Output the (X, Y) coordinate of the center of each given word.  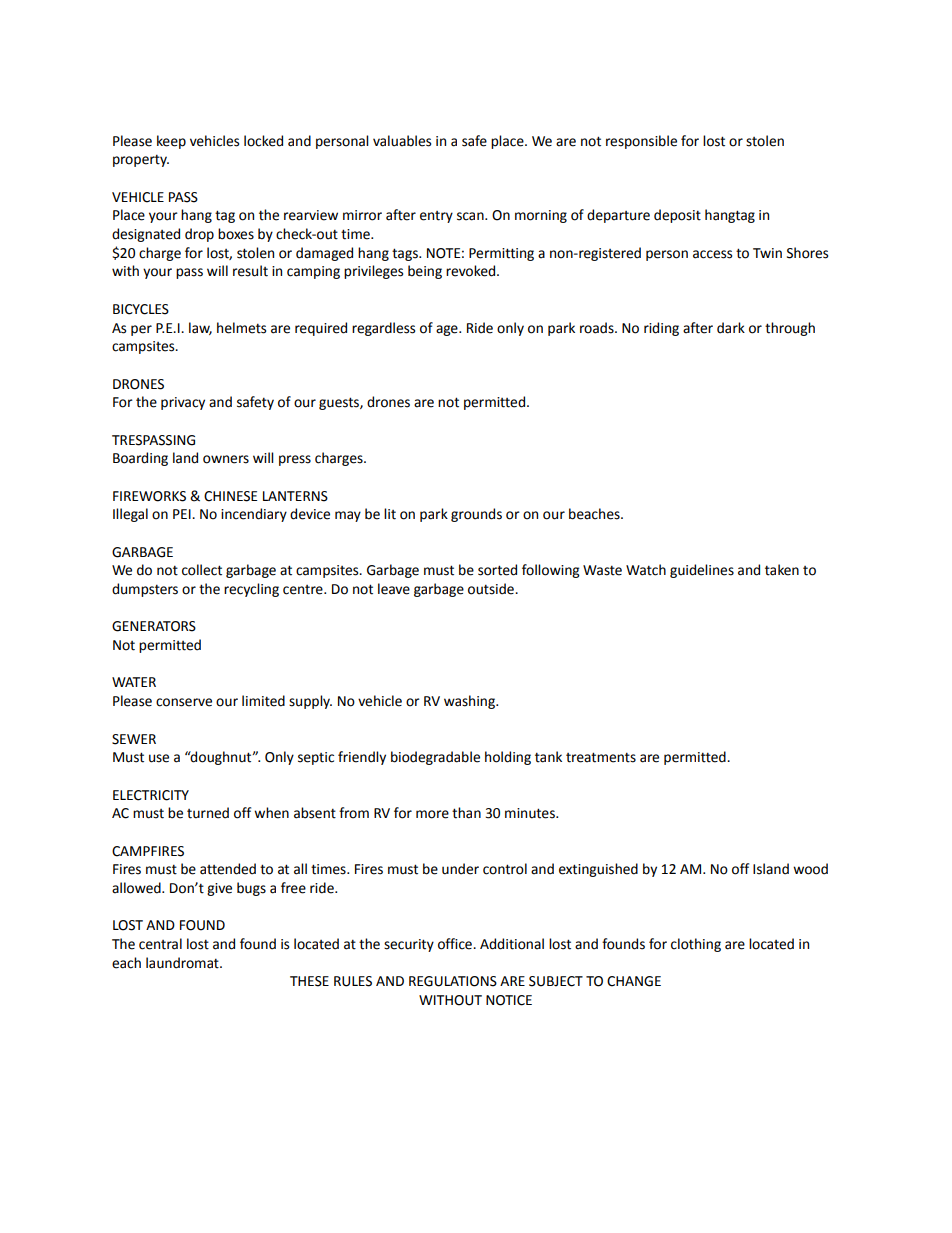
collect (202, 570)
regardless (383, 329)
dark (731, 328)
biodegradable (435, 758)
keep (171, 142)
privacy (183, 403)
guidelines (702, 571)
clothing (696, 945)
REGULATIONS (453, 981)
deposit (677, 216)
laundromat (183, 963)
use (159, 758)
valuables (402, 141)
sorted (497, 570)
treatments (601, 757)
